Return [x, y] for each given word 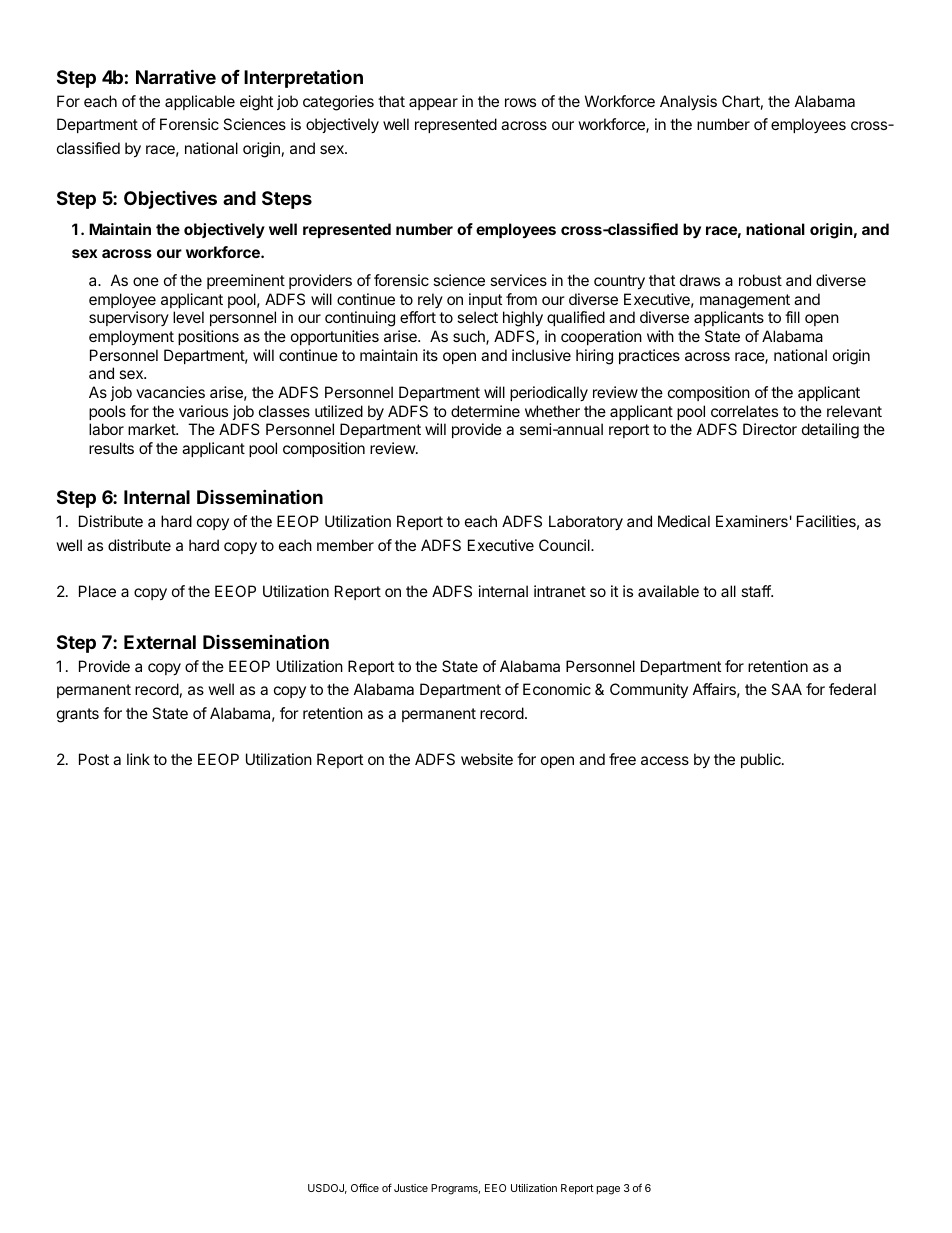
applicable [200, 102]
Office [365, 1187]
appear [433, 104]
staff [756, 591]
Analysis [688, 103]
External [160, 642]
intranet [560, 591]
